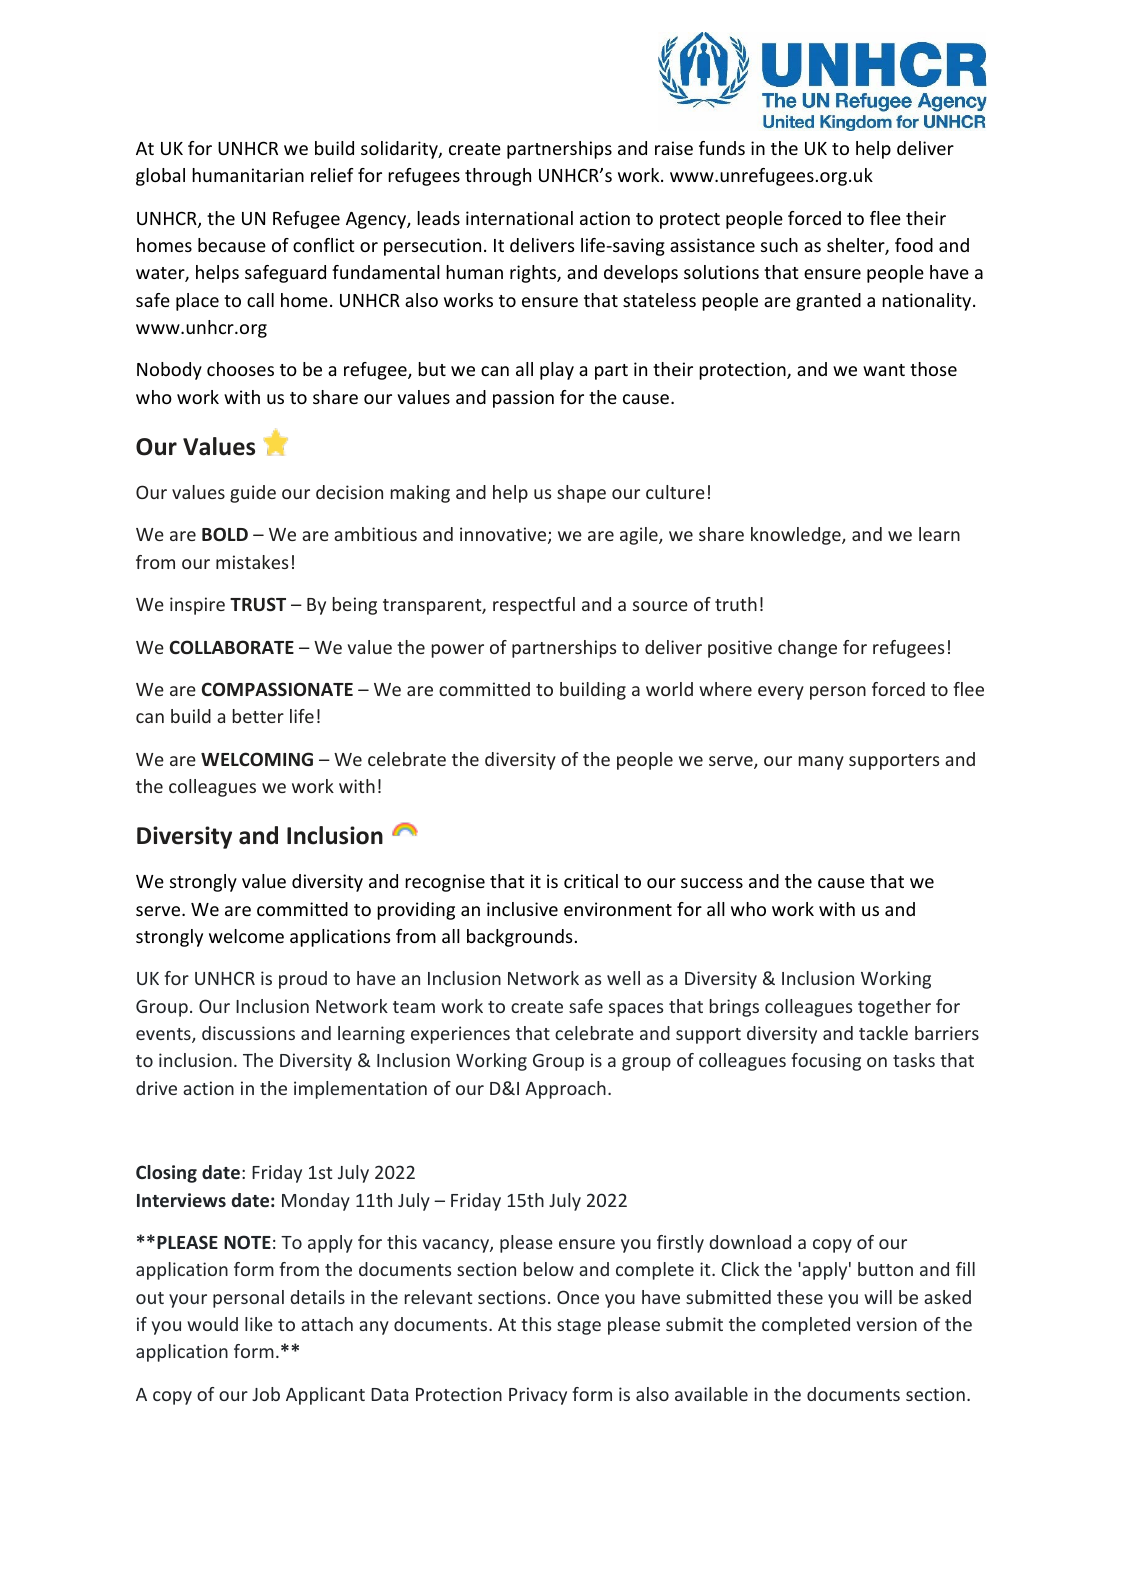  Describe the element at coordinates (712, 883) in the screenshot. I see `success` at that location.
